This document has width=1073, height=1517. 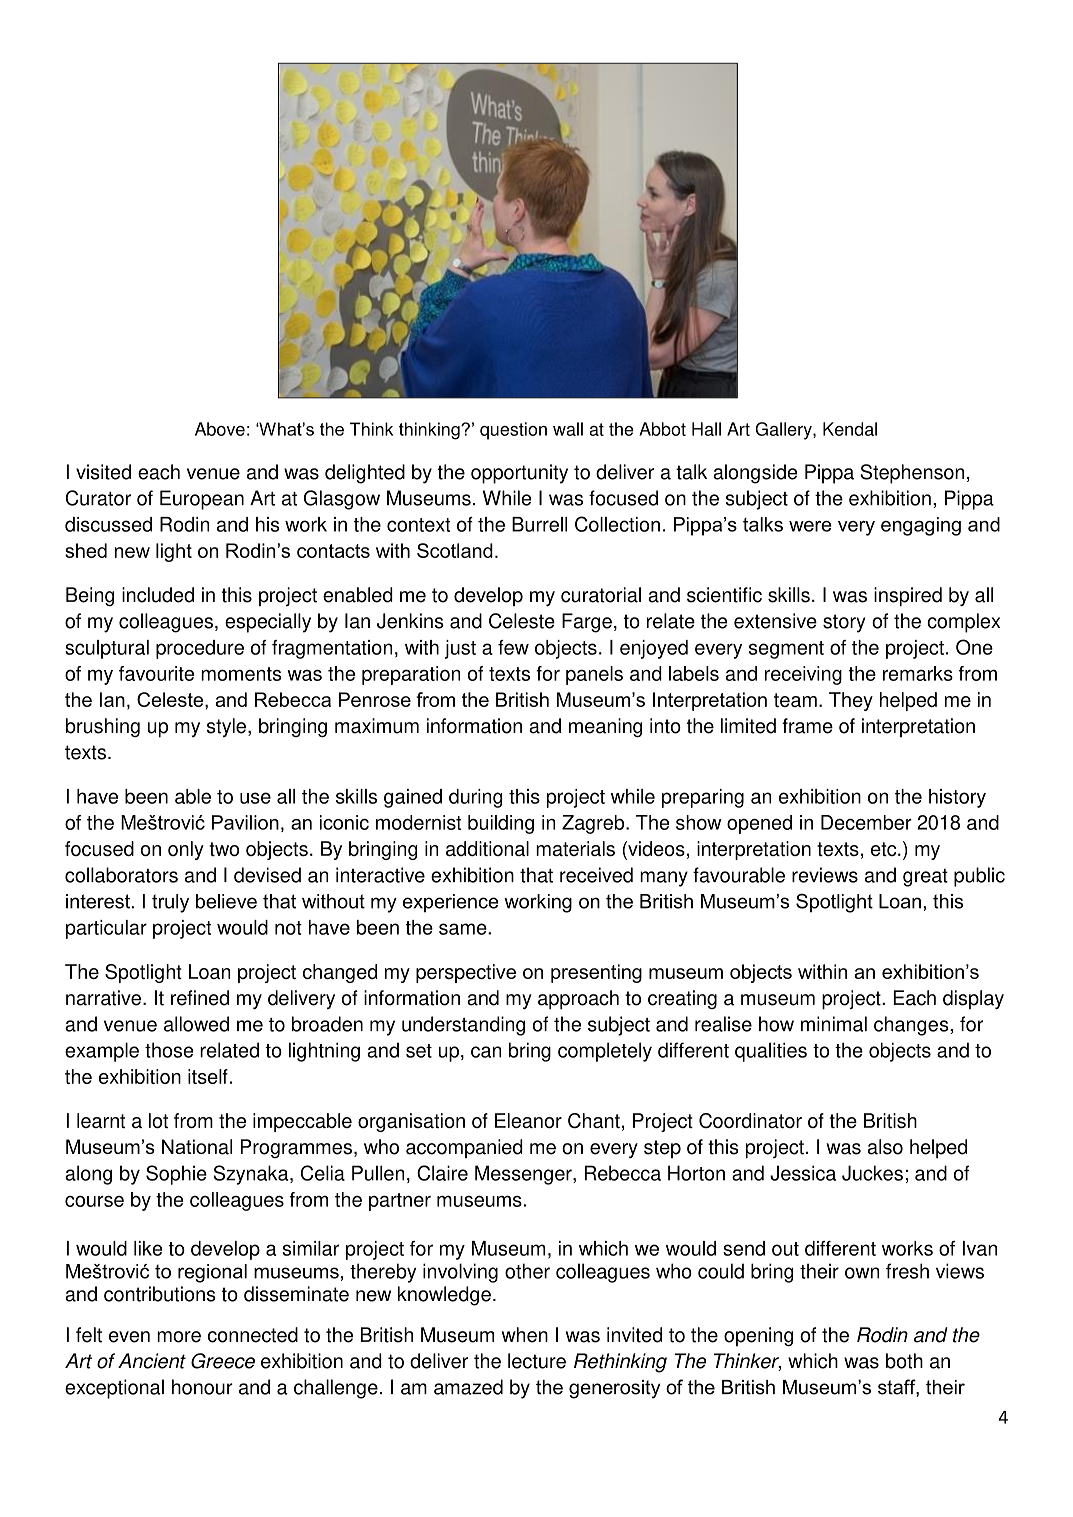 I want to click on National, so click(x=197, y=1147).
